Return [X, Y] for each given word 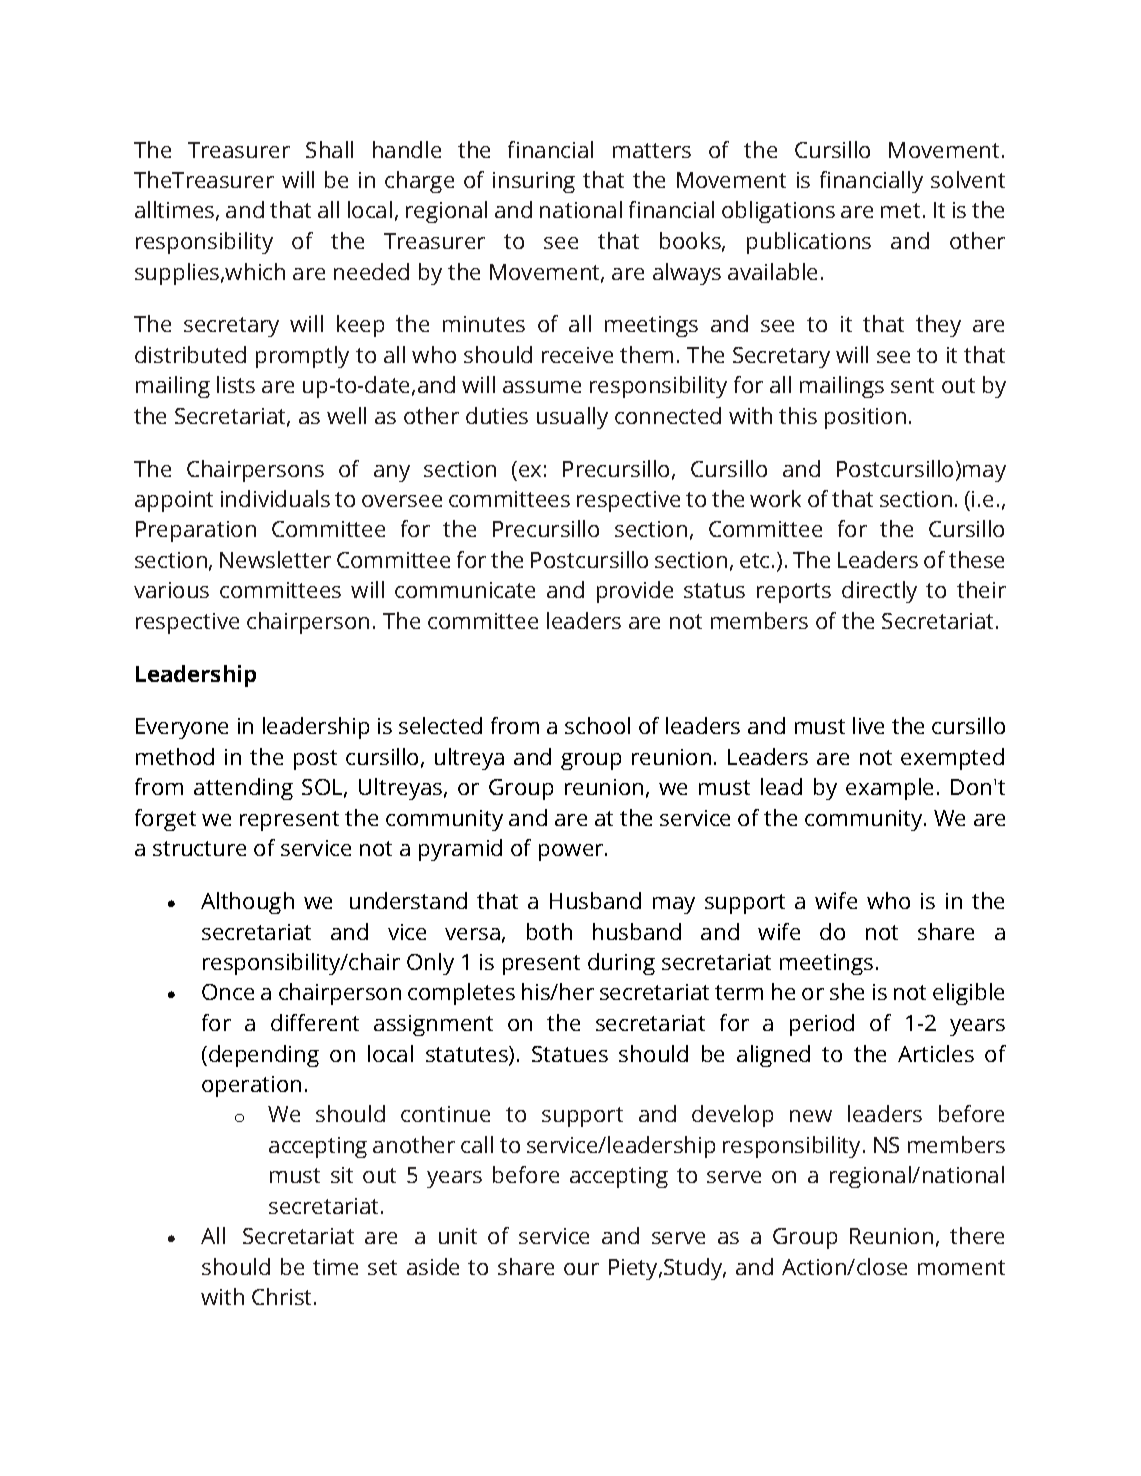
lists [236, 384]
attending [243, 789]
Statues [570, 1054]
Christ [283, 1296]
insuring [534, 182]
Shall [329, 149]
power [572, 852]
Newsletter [275, 559]
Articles [936, 1053]
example [889, 789]
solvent [968, 179]
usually [572, 418]
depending [264, 1056]
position [865, 418]
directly [879, 592]
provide [635, 592]
